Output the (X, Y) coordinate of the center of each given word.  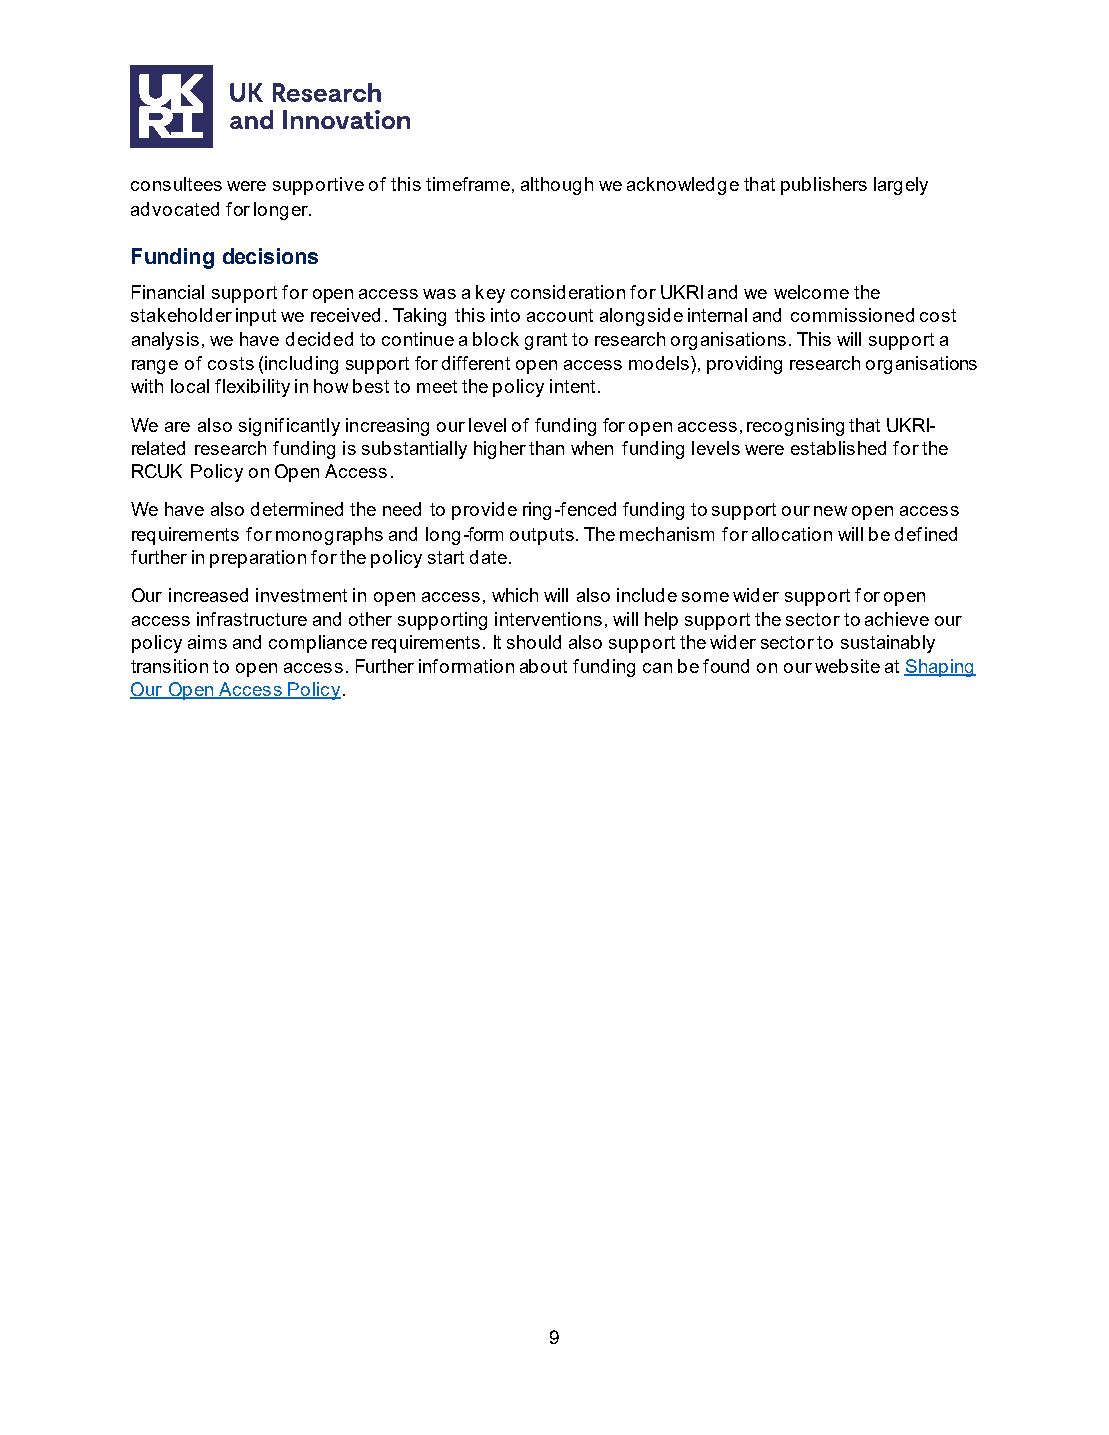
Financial (168, 292)
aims (207, 642)
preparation (258, 559)
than (546, 448)
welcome (811, 292)
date (488, 557)
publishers (824, 186)
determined (297, 509)
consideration (568, 292)
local (190, 386)
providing (744, 365)
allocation (792, 534)
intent (572, 386)
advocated (175, 209)
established (838, 448)
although (557, 186)
